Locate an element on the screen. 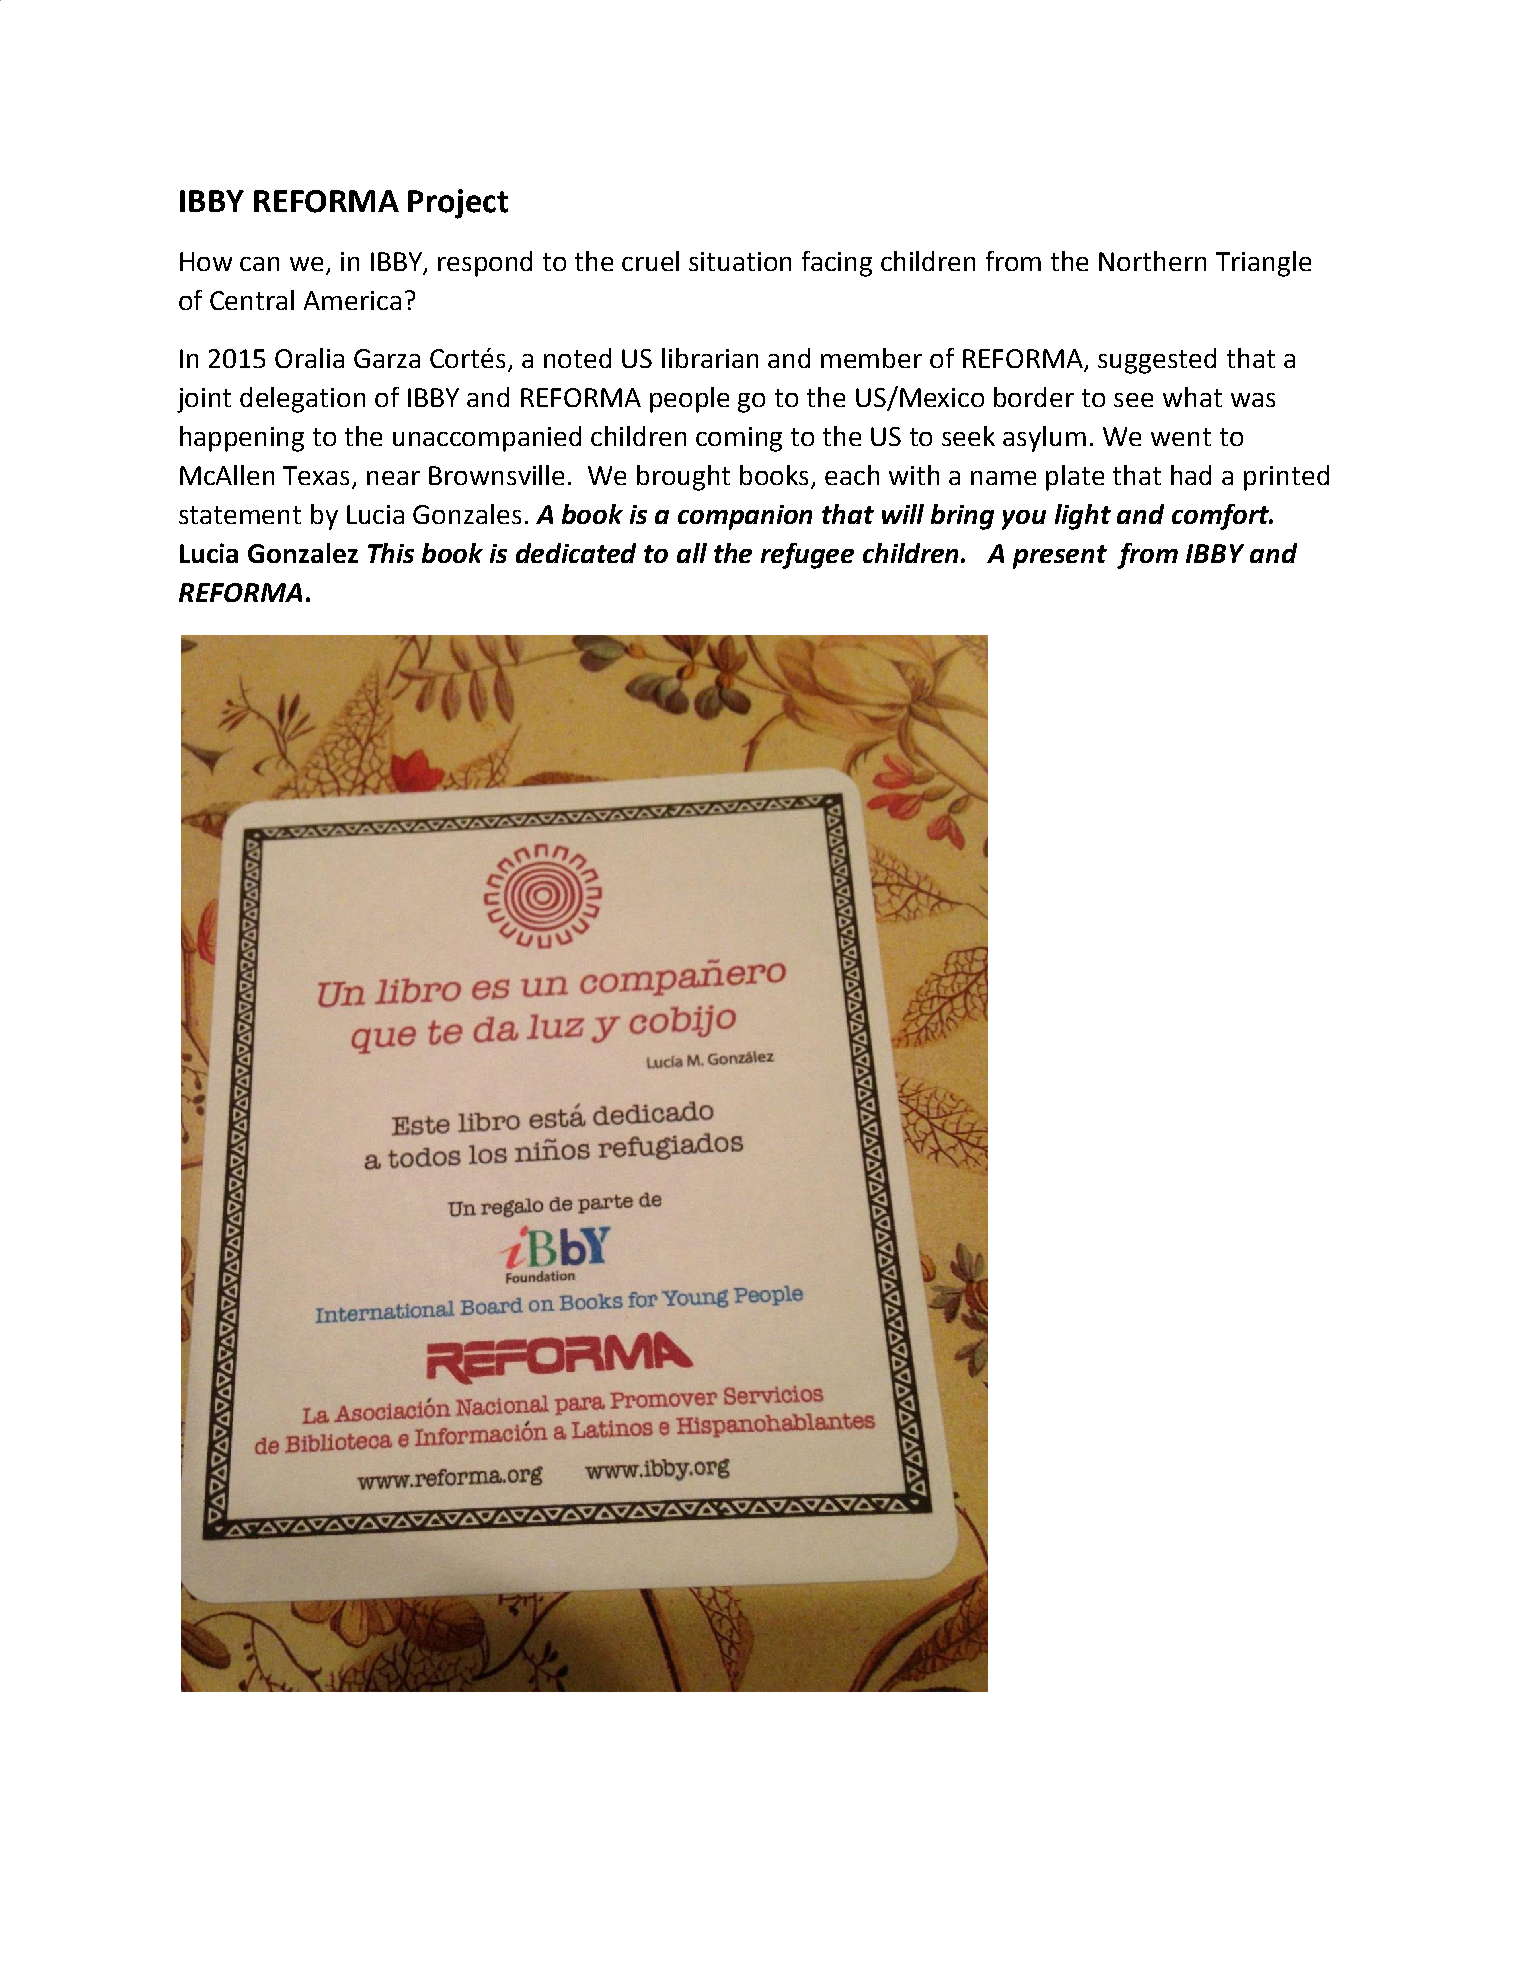 The width and height of the screenshot is (1515, 1961). Northern is located at coordinates (1152, 261).
